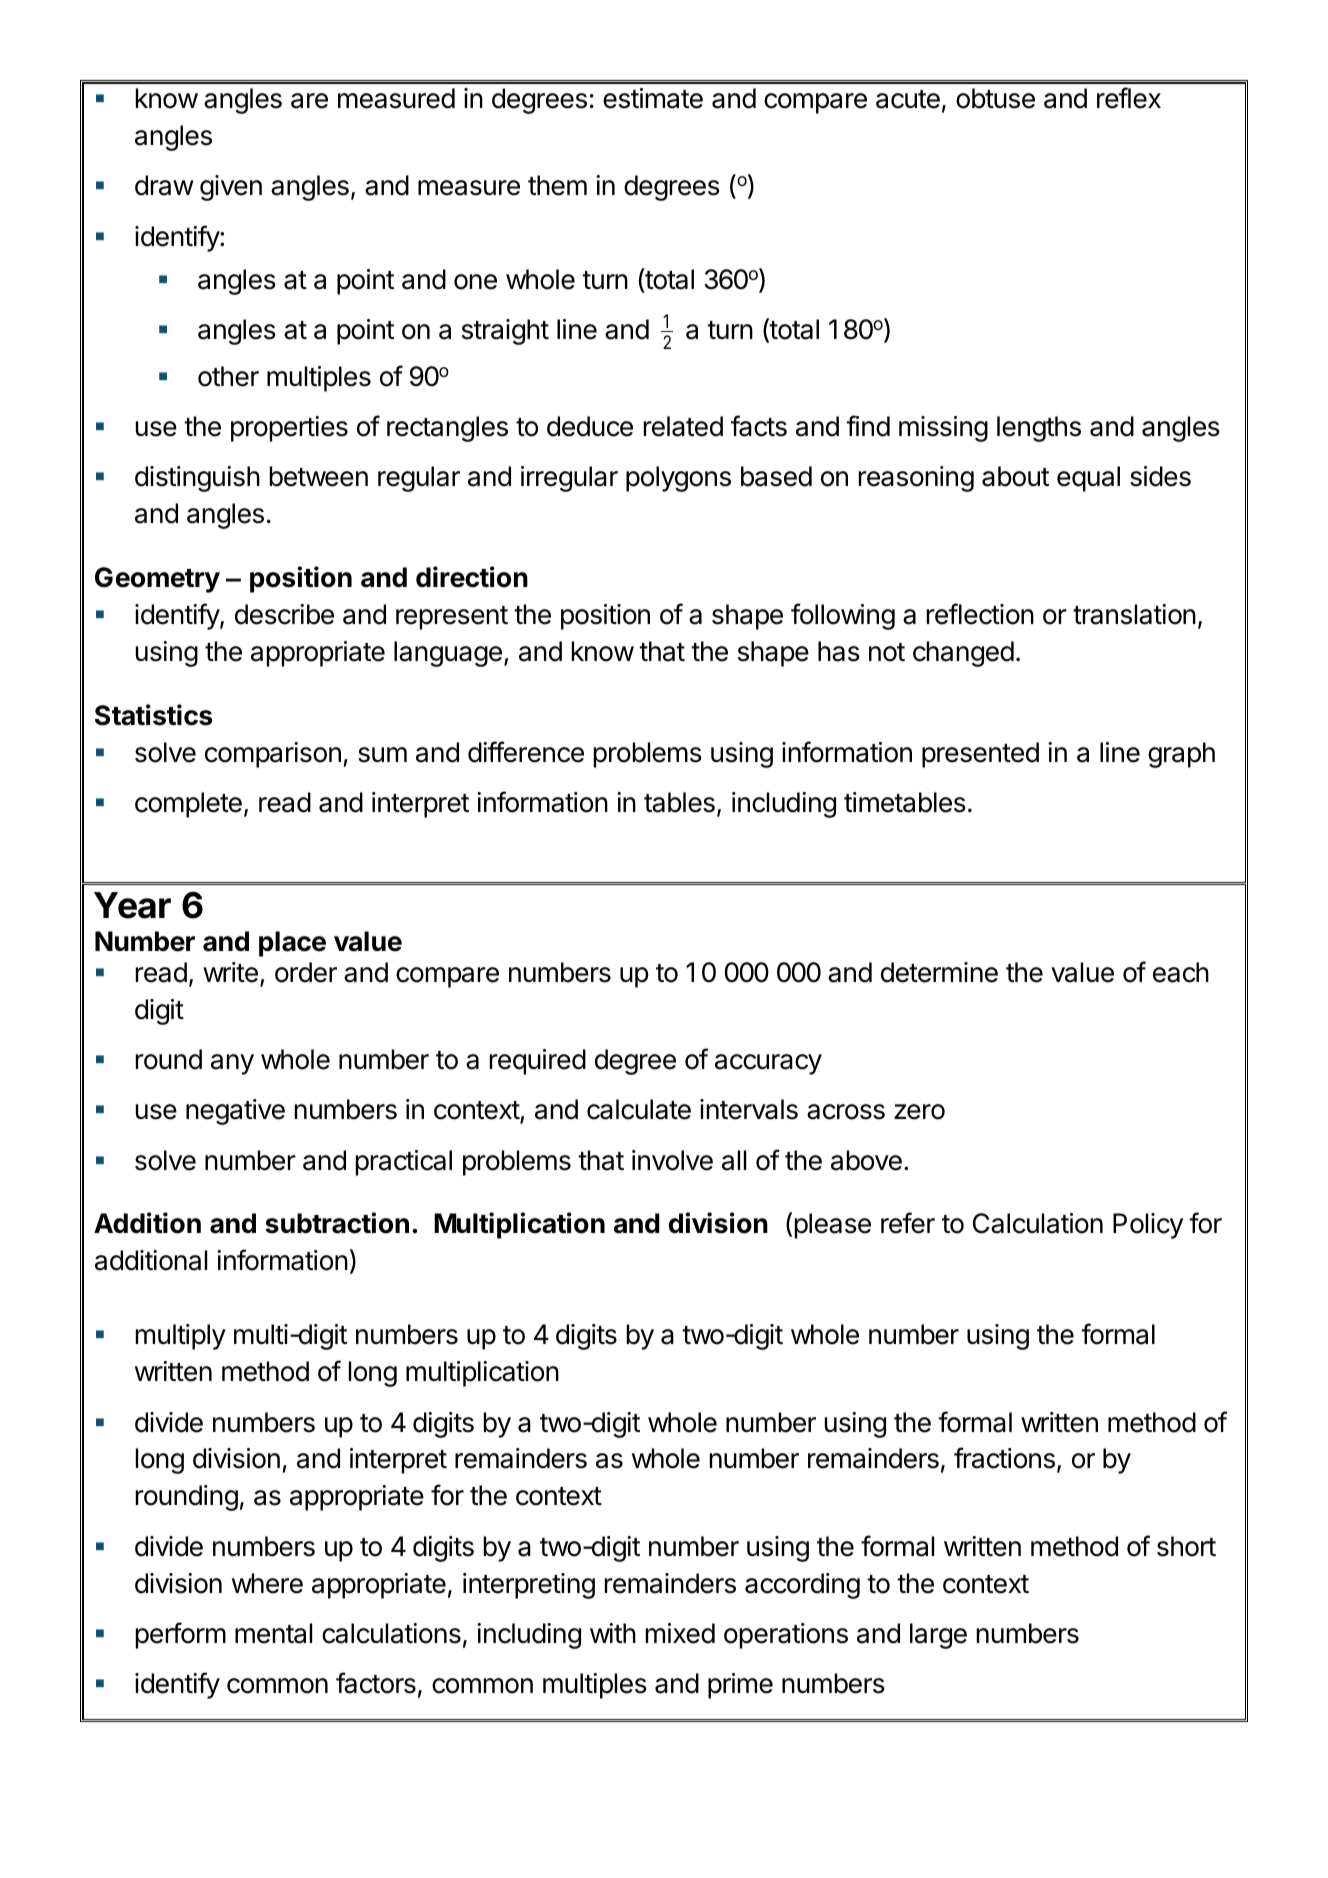 This screenshot has width=1328, height=1878. What do you see at coordinates (995, 98) in the screenshot?
I see `obtuse` at bounding box center [995, 98].
